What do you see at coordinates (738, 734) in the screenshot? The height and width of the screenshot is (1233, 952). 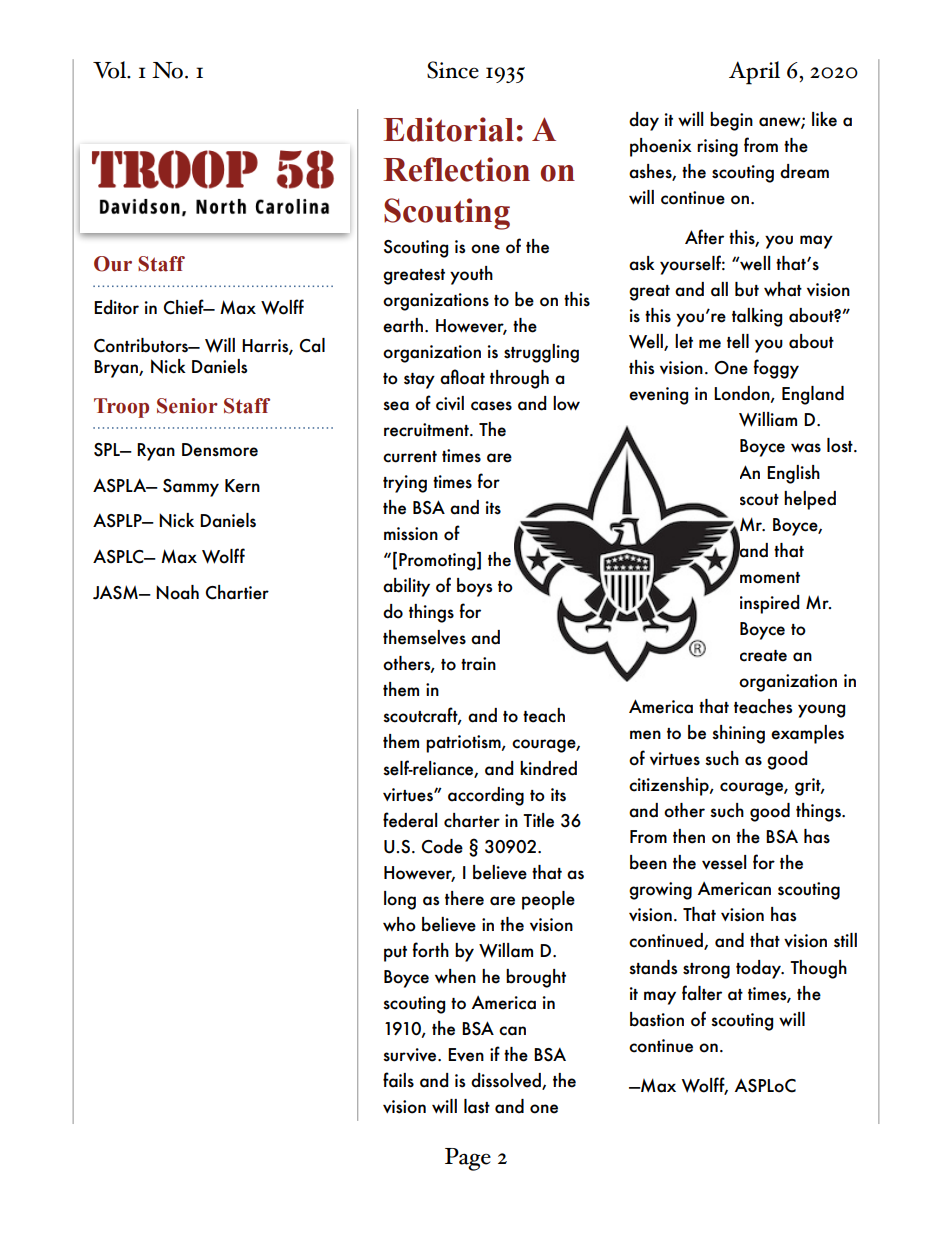 I see `shining` at bounding box center [738, 734].
